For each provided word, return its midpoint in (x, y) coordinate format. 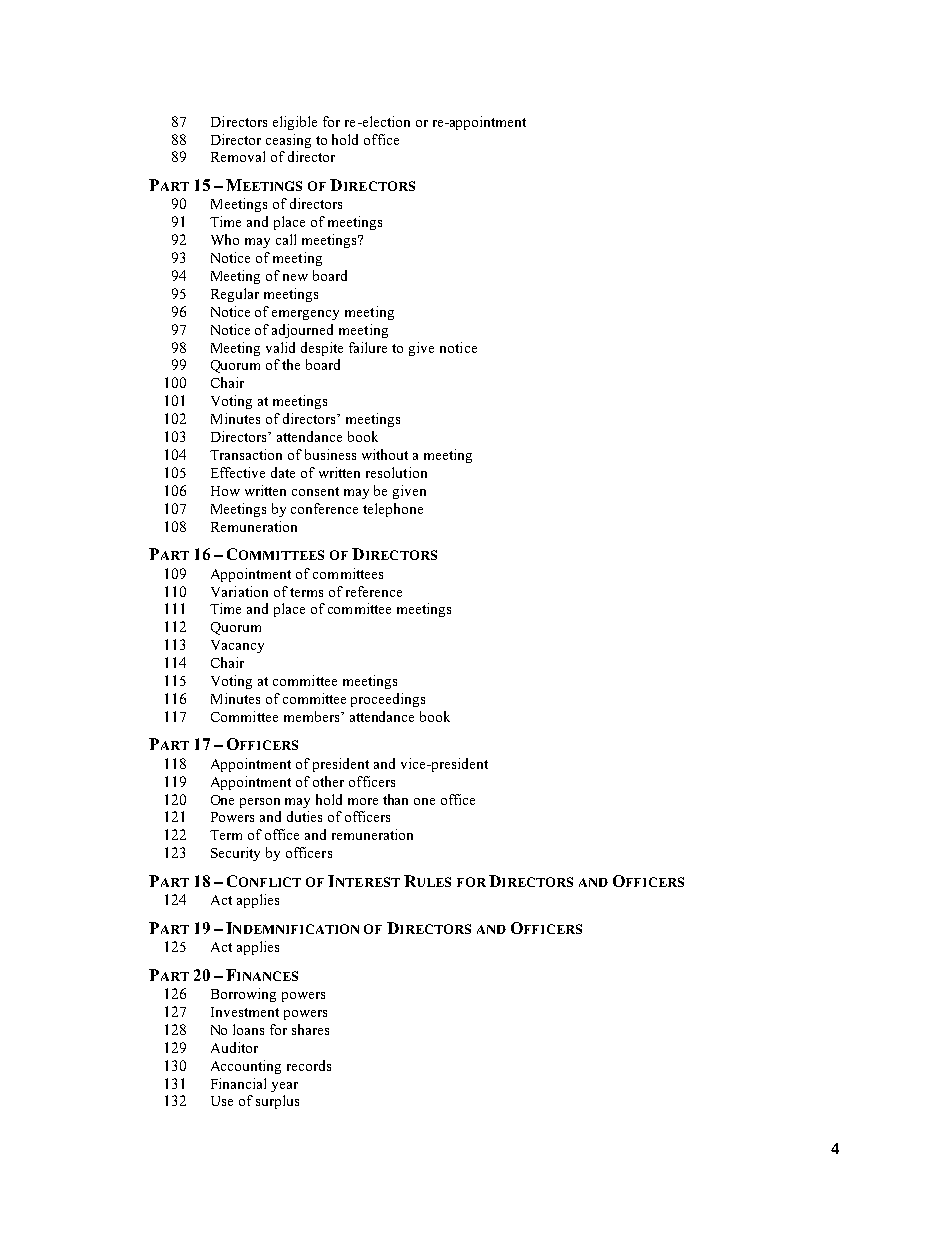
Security (235, 854)
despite (322, 349)
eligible (295, 123)
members (313, 716)
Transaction (246, 454)
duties (304, 816)
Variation (239, 591)
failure (368, 347)
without (385, 454)
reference (374, 591)
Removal (238, 156)
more (363, 801)
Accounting (246, 1067)
